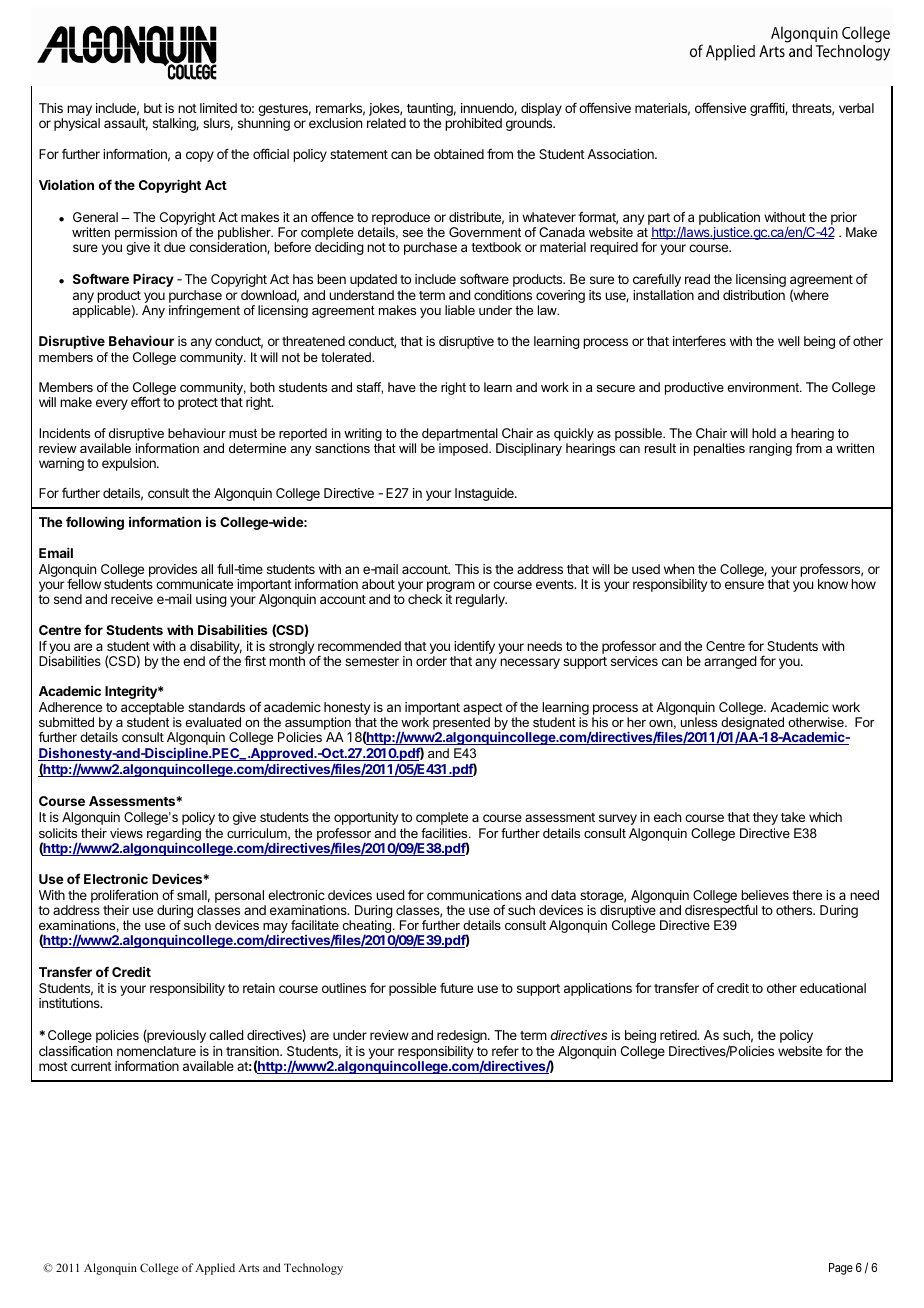 Image resolution: width=924 pixels, height=1308 pixels. Describe the element at coordinates (856, 108) in the screenshot. I see `verbal` at that location.
